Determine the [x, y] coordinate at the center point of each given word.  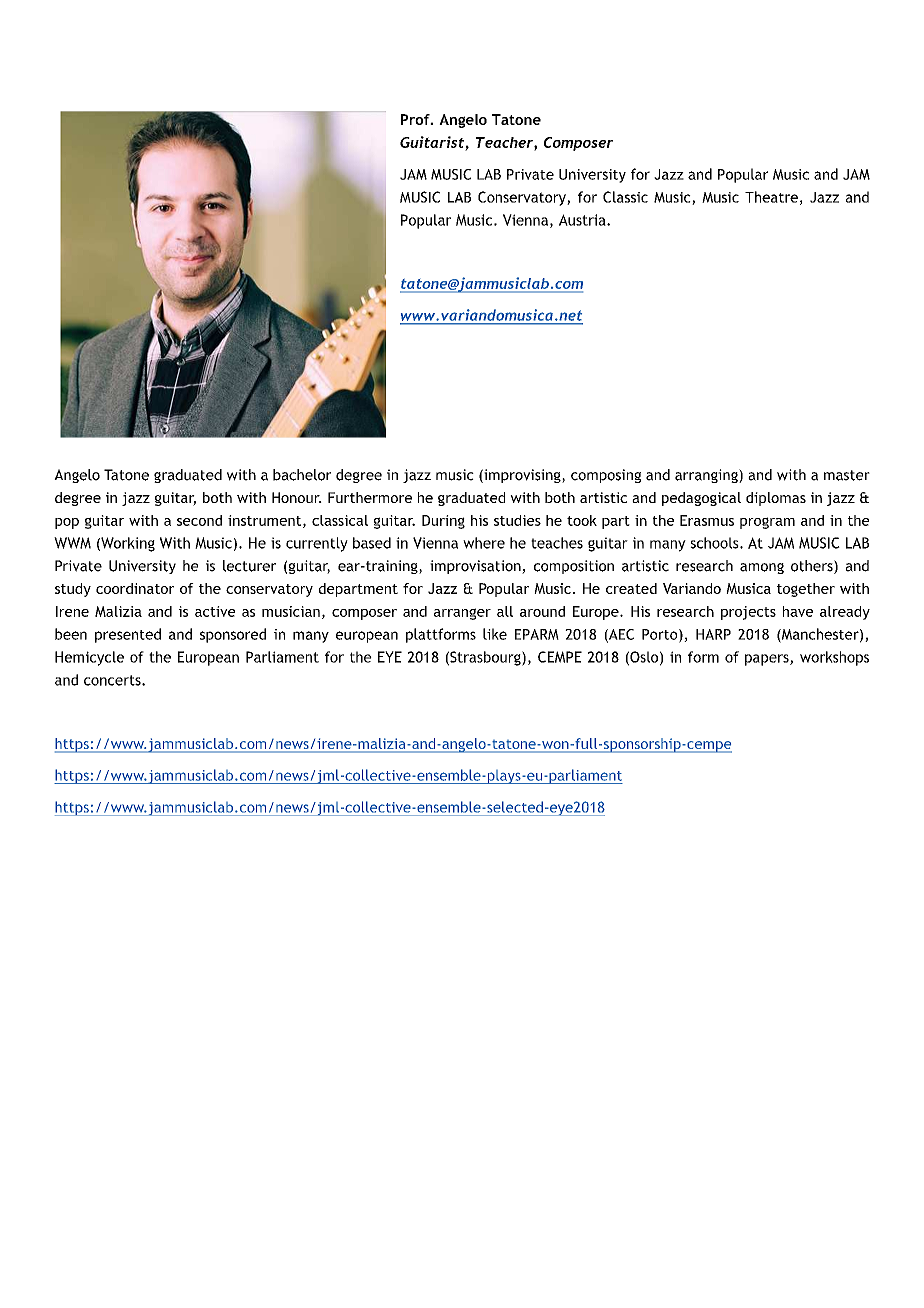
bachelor [302, 475]
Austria [583, 220]
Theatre [771, 197]
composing [606, 476]
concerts [113, 680]
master [847, 475]
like [495, 634]
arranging [707, 476]
